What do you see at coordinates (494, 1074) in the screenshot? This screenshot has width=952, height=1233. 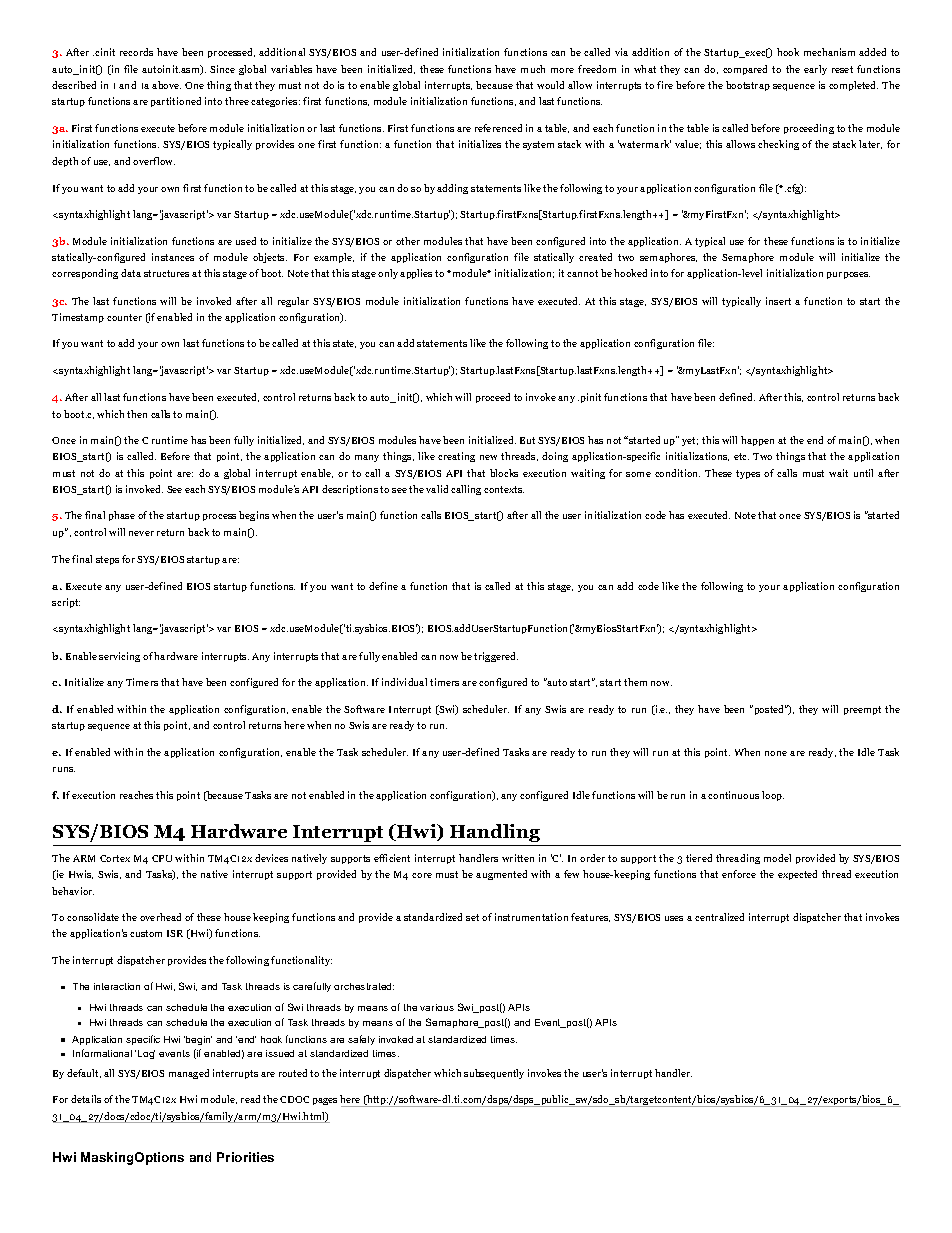 I see `subsequently` at bounding box center [494, 1074].
